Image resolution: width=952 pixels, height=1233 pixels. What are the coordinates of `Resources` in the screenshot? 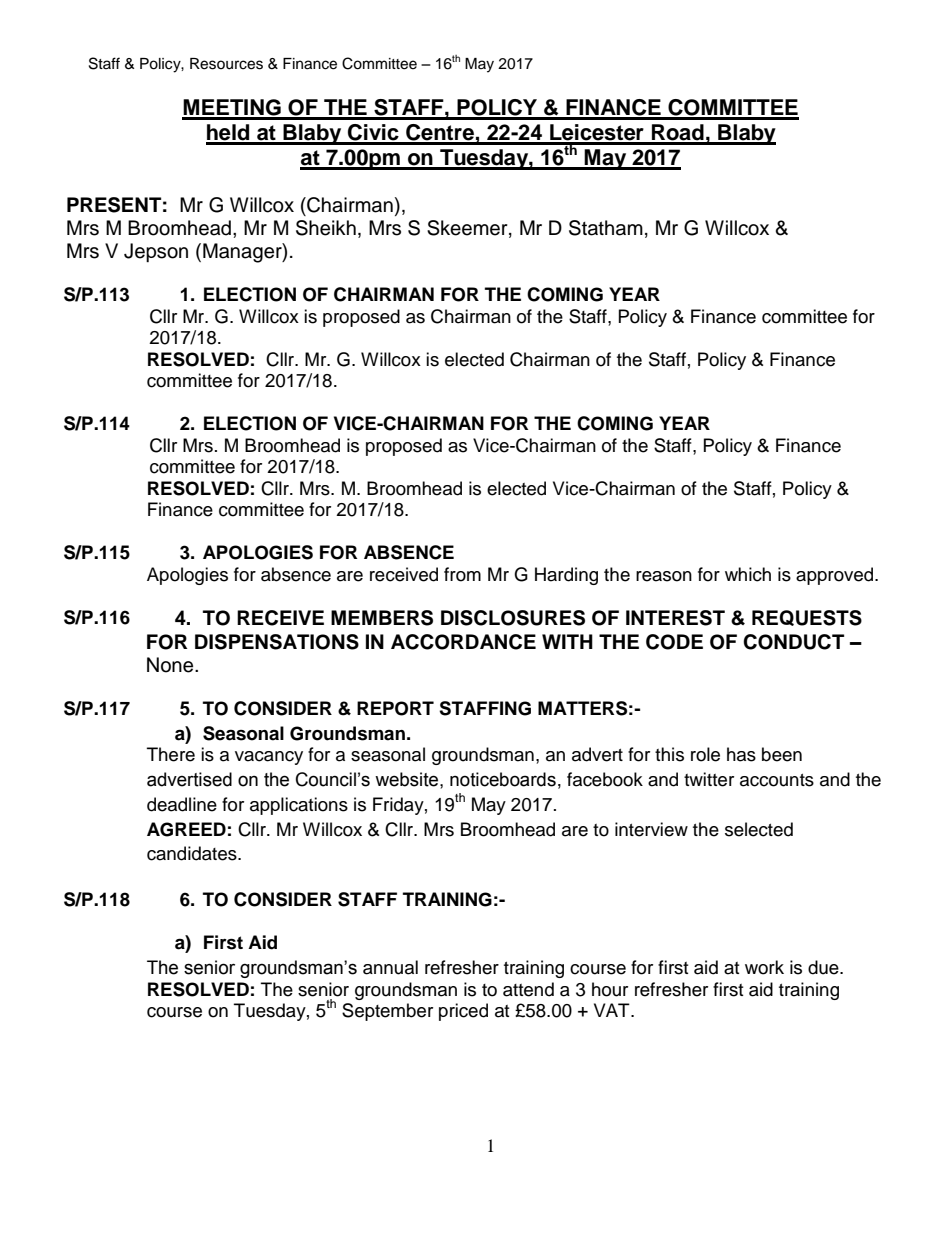 It's located at (226, 64).
